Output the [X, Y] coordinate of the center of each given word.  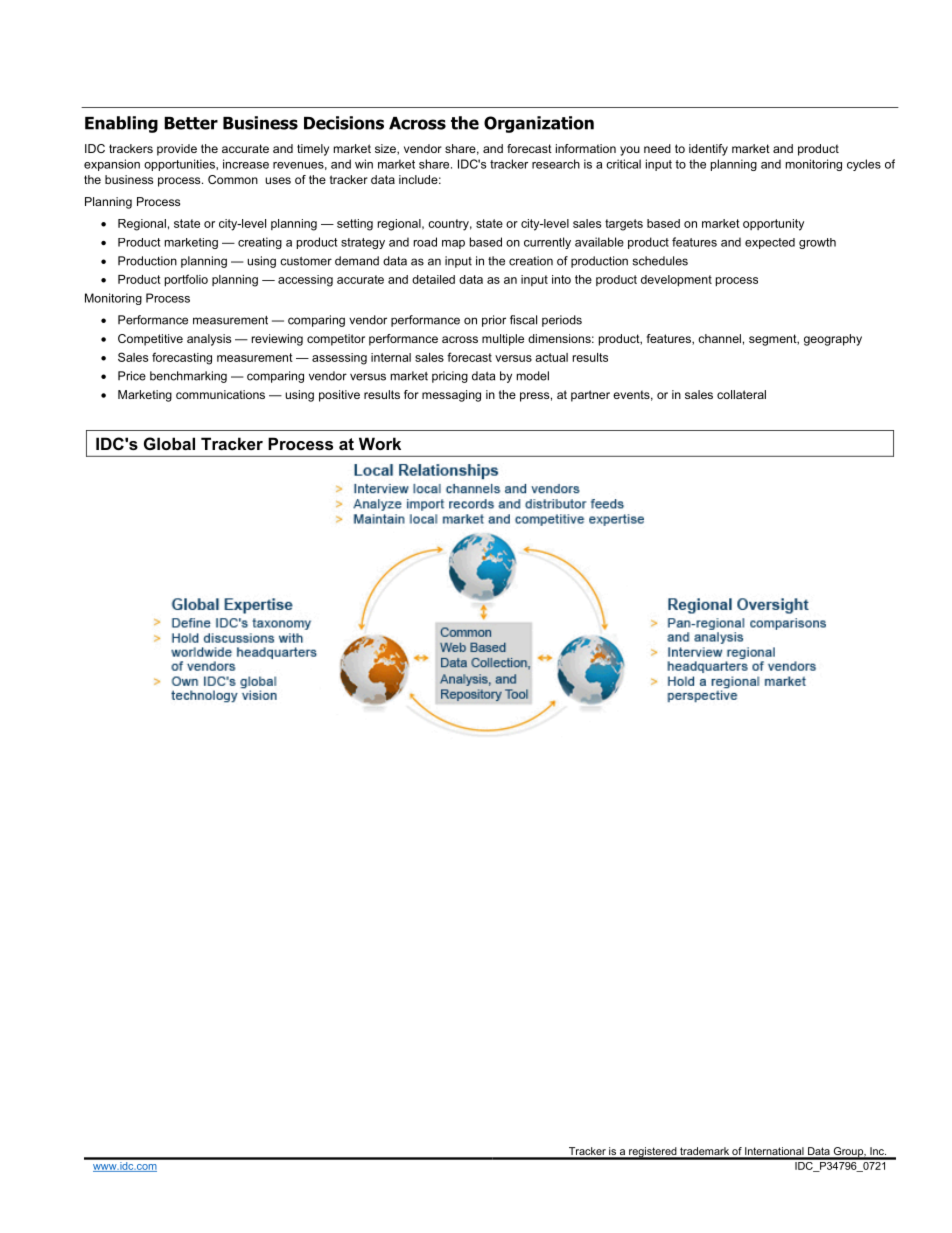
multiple [503, 340]
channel [719, 338]
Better [191, 123]
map [453, 244]
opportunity [773, 225]
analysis [209, 340]
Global [169, 443]
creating [260, 243]
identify [708, 150]
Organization [539, 124]
